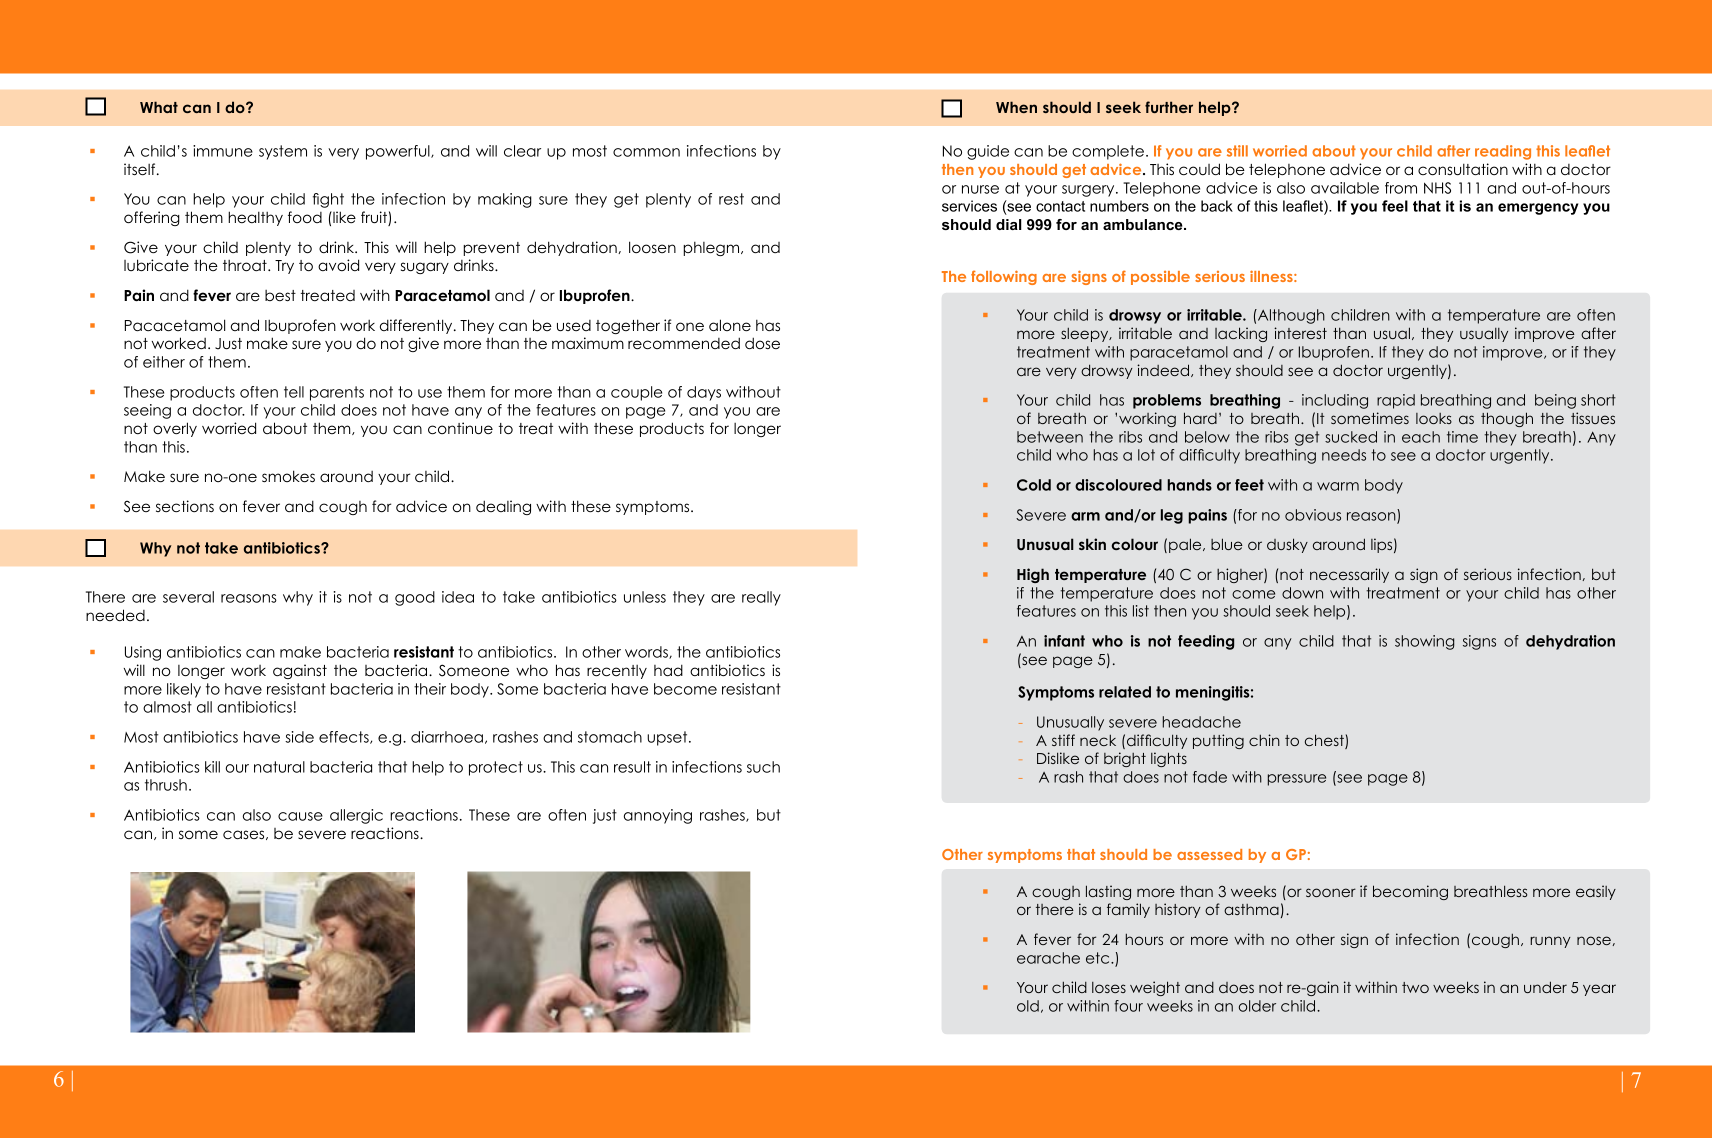 The image size is (1712, 1138). What do you see at coordinates (294, 392) in the image?
I see `tell` at bounding box center [294, 392].
